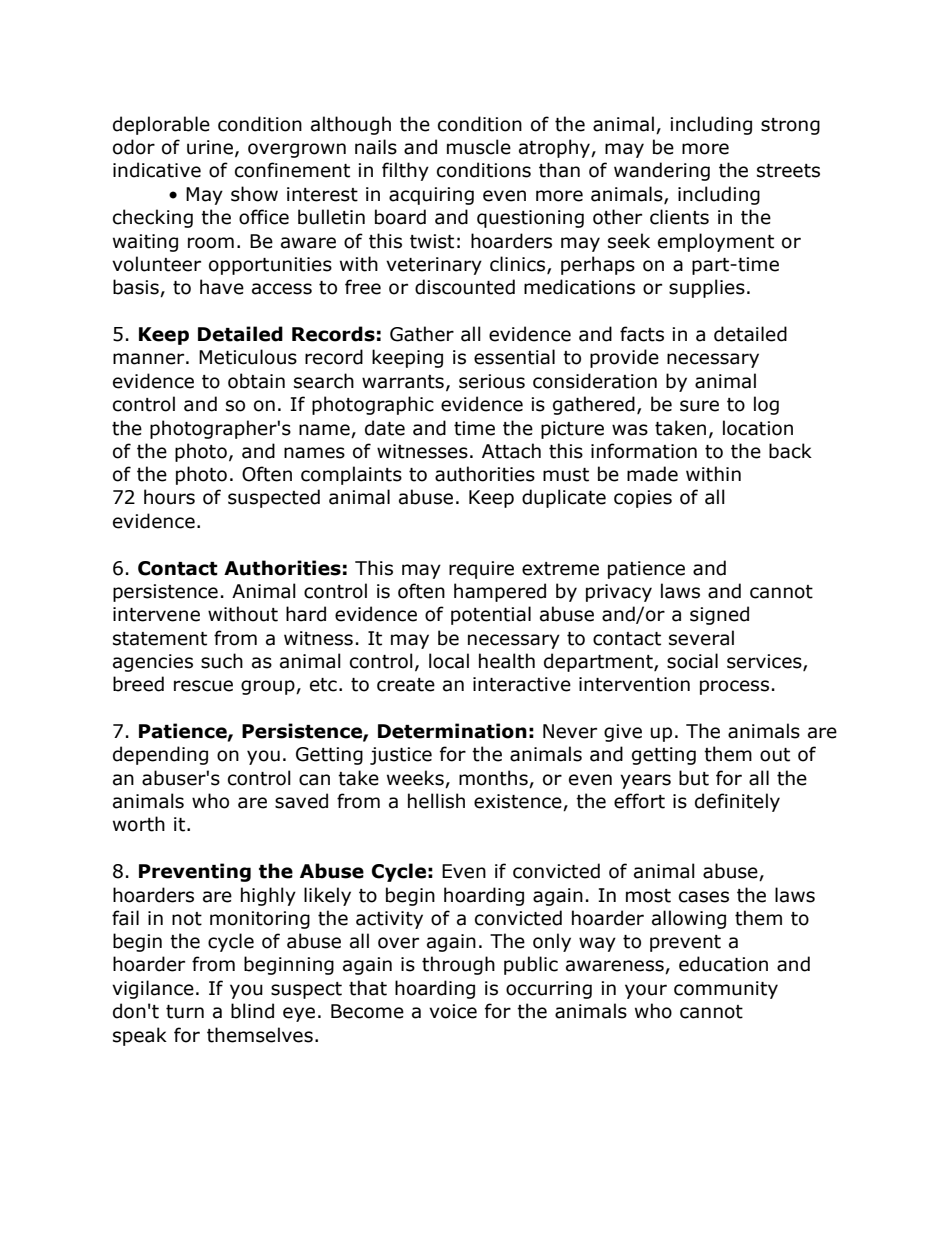  What do you see at coordinates (662, 171) in the page?
I see `wandering` at bounding box center [662, 171].
